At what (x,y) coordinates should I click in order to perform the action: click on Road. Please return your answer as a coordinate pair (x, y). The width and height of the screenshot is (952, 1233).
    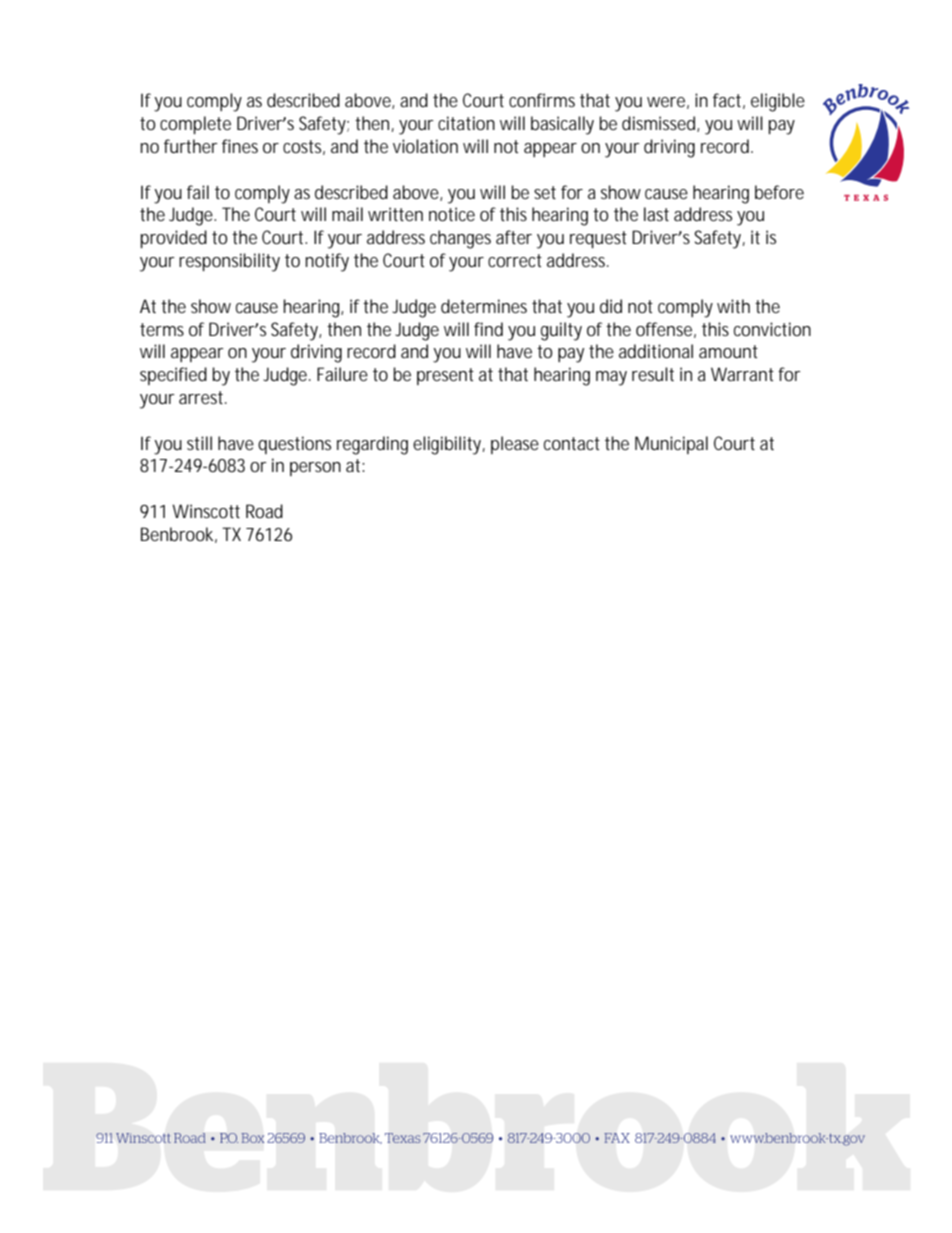
    Looking at the image, I should click on (264, 511).
